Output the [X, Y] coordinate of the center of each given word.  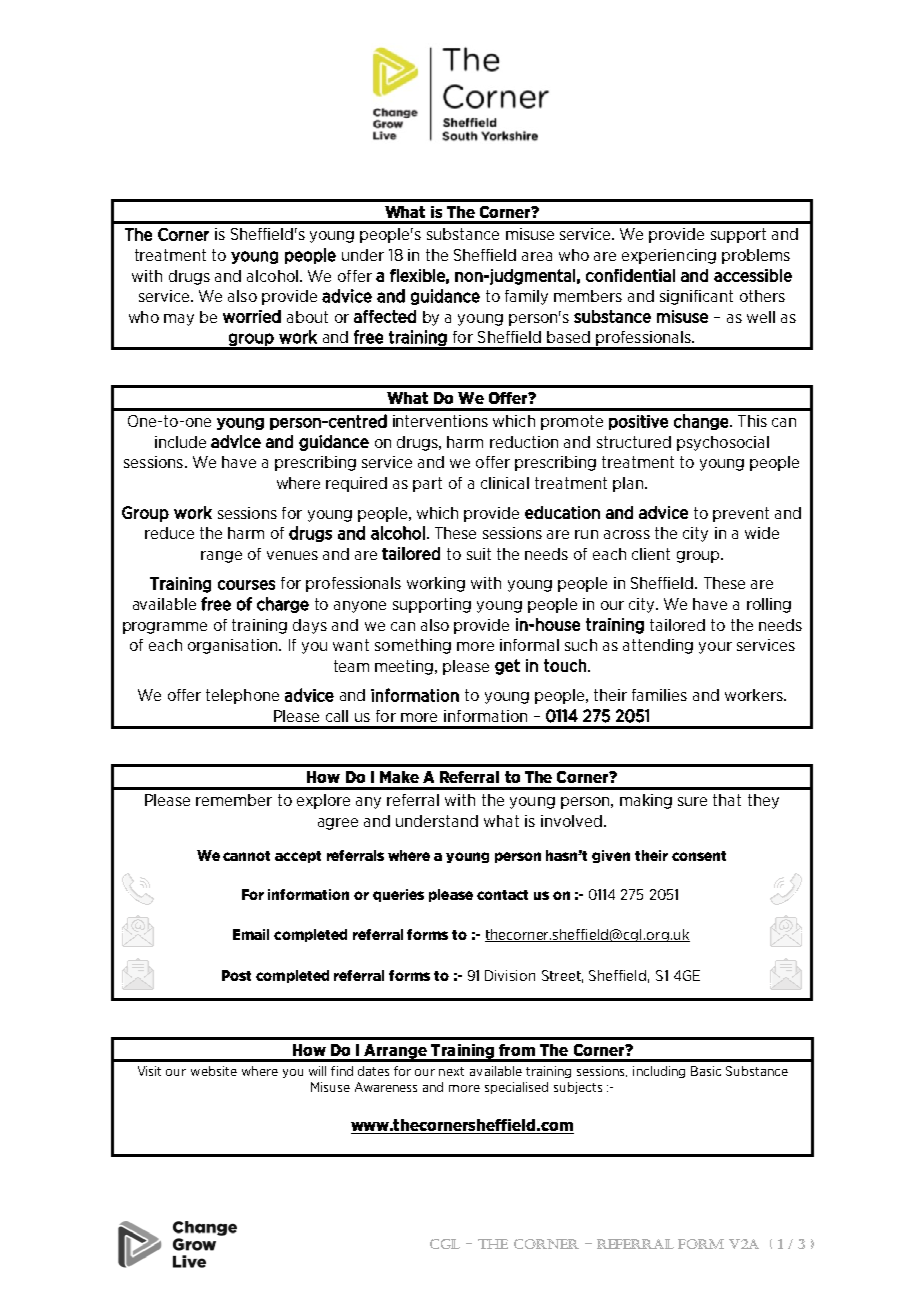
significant [696, 297]
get [507, 667]
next [451, 1071]
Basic [706, 1071]
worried [252, 316]
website [214, 1071]
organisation [234, 646]
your [715, 648]
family [526, 297]
